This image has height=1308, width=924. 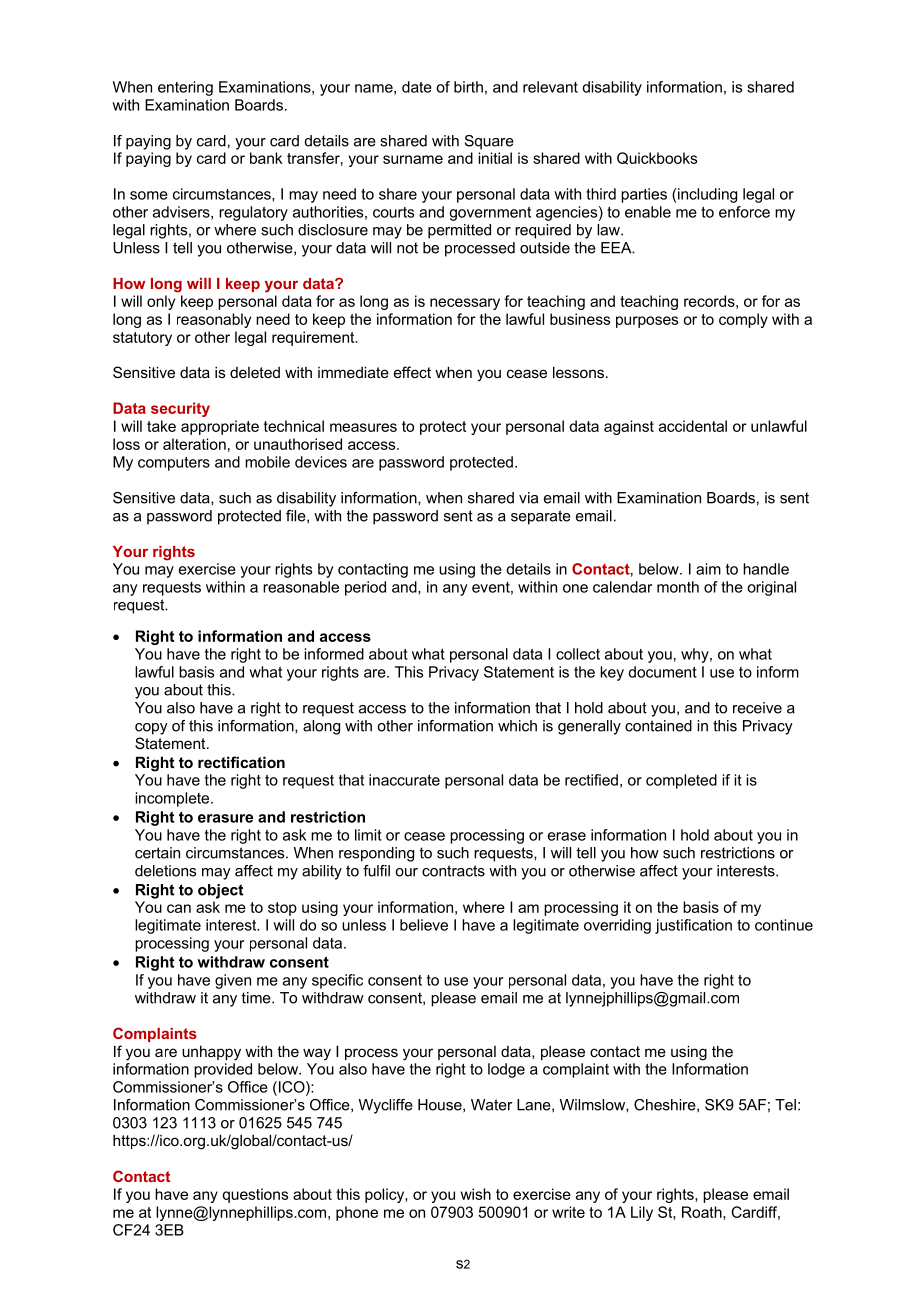 What do you see at coordinates (662, 672) in the image?
I see `document` at bounding box center [662, 672].
